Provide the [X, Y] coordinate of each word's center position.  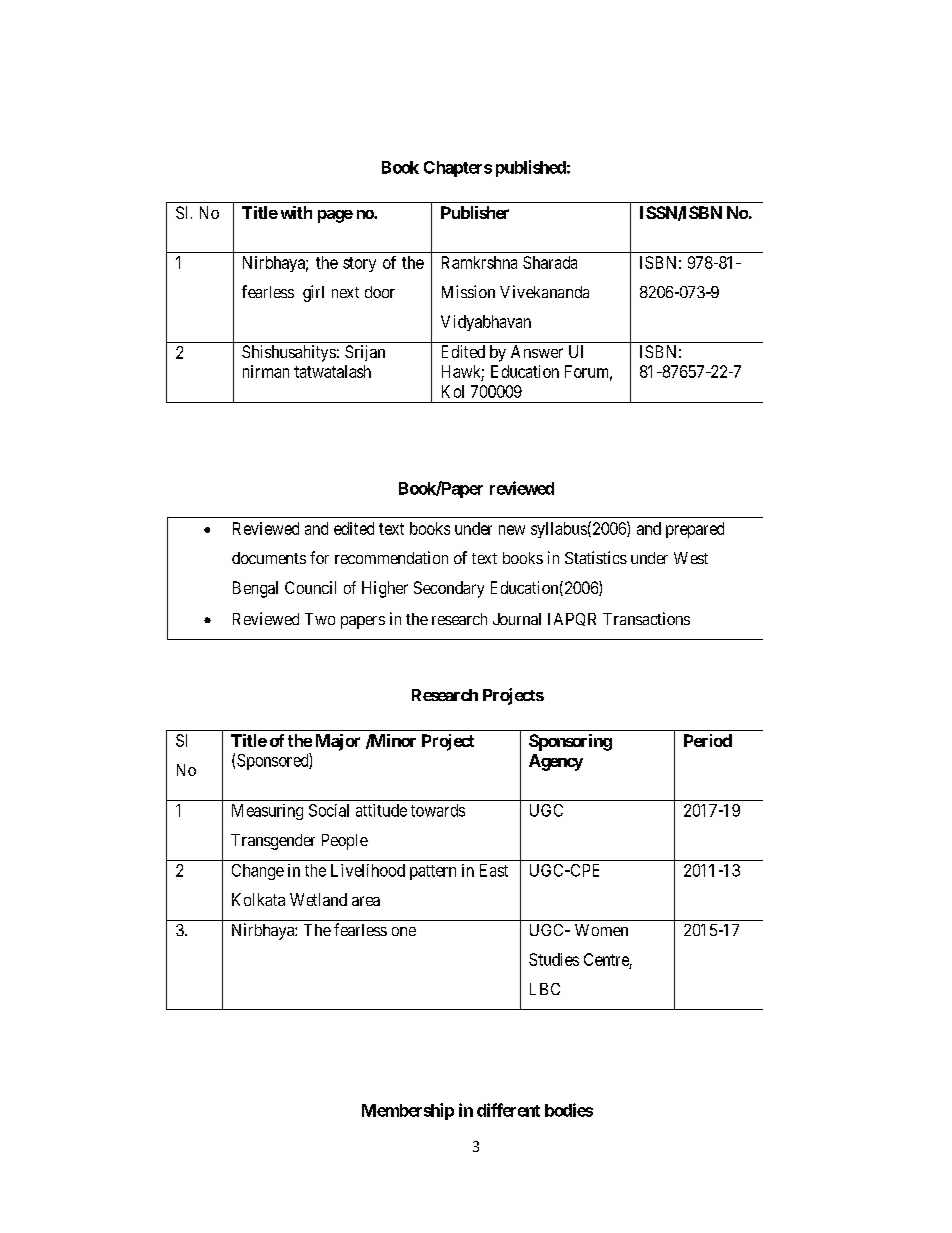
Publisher [475, 212]
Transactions [646, 618]
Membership [408, 1111]
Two [320, 619]
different [508, 1110]
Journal [517, 619]
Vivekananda [544, 291]
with [296, 212]
